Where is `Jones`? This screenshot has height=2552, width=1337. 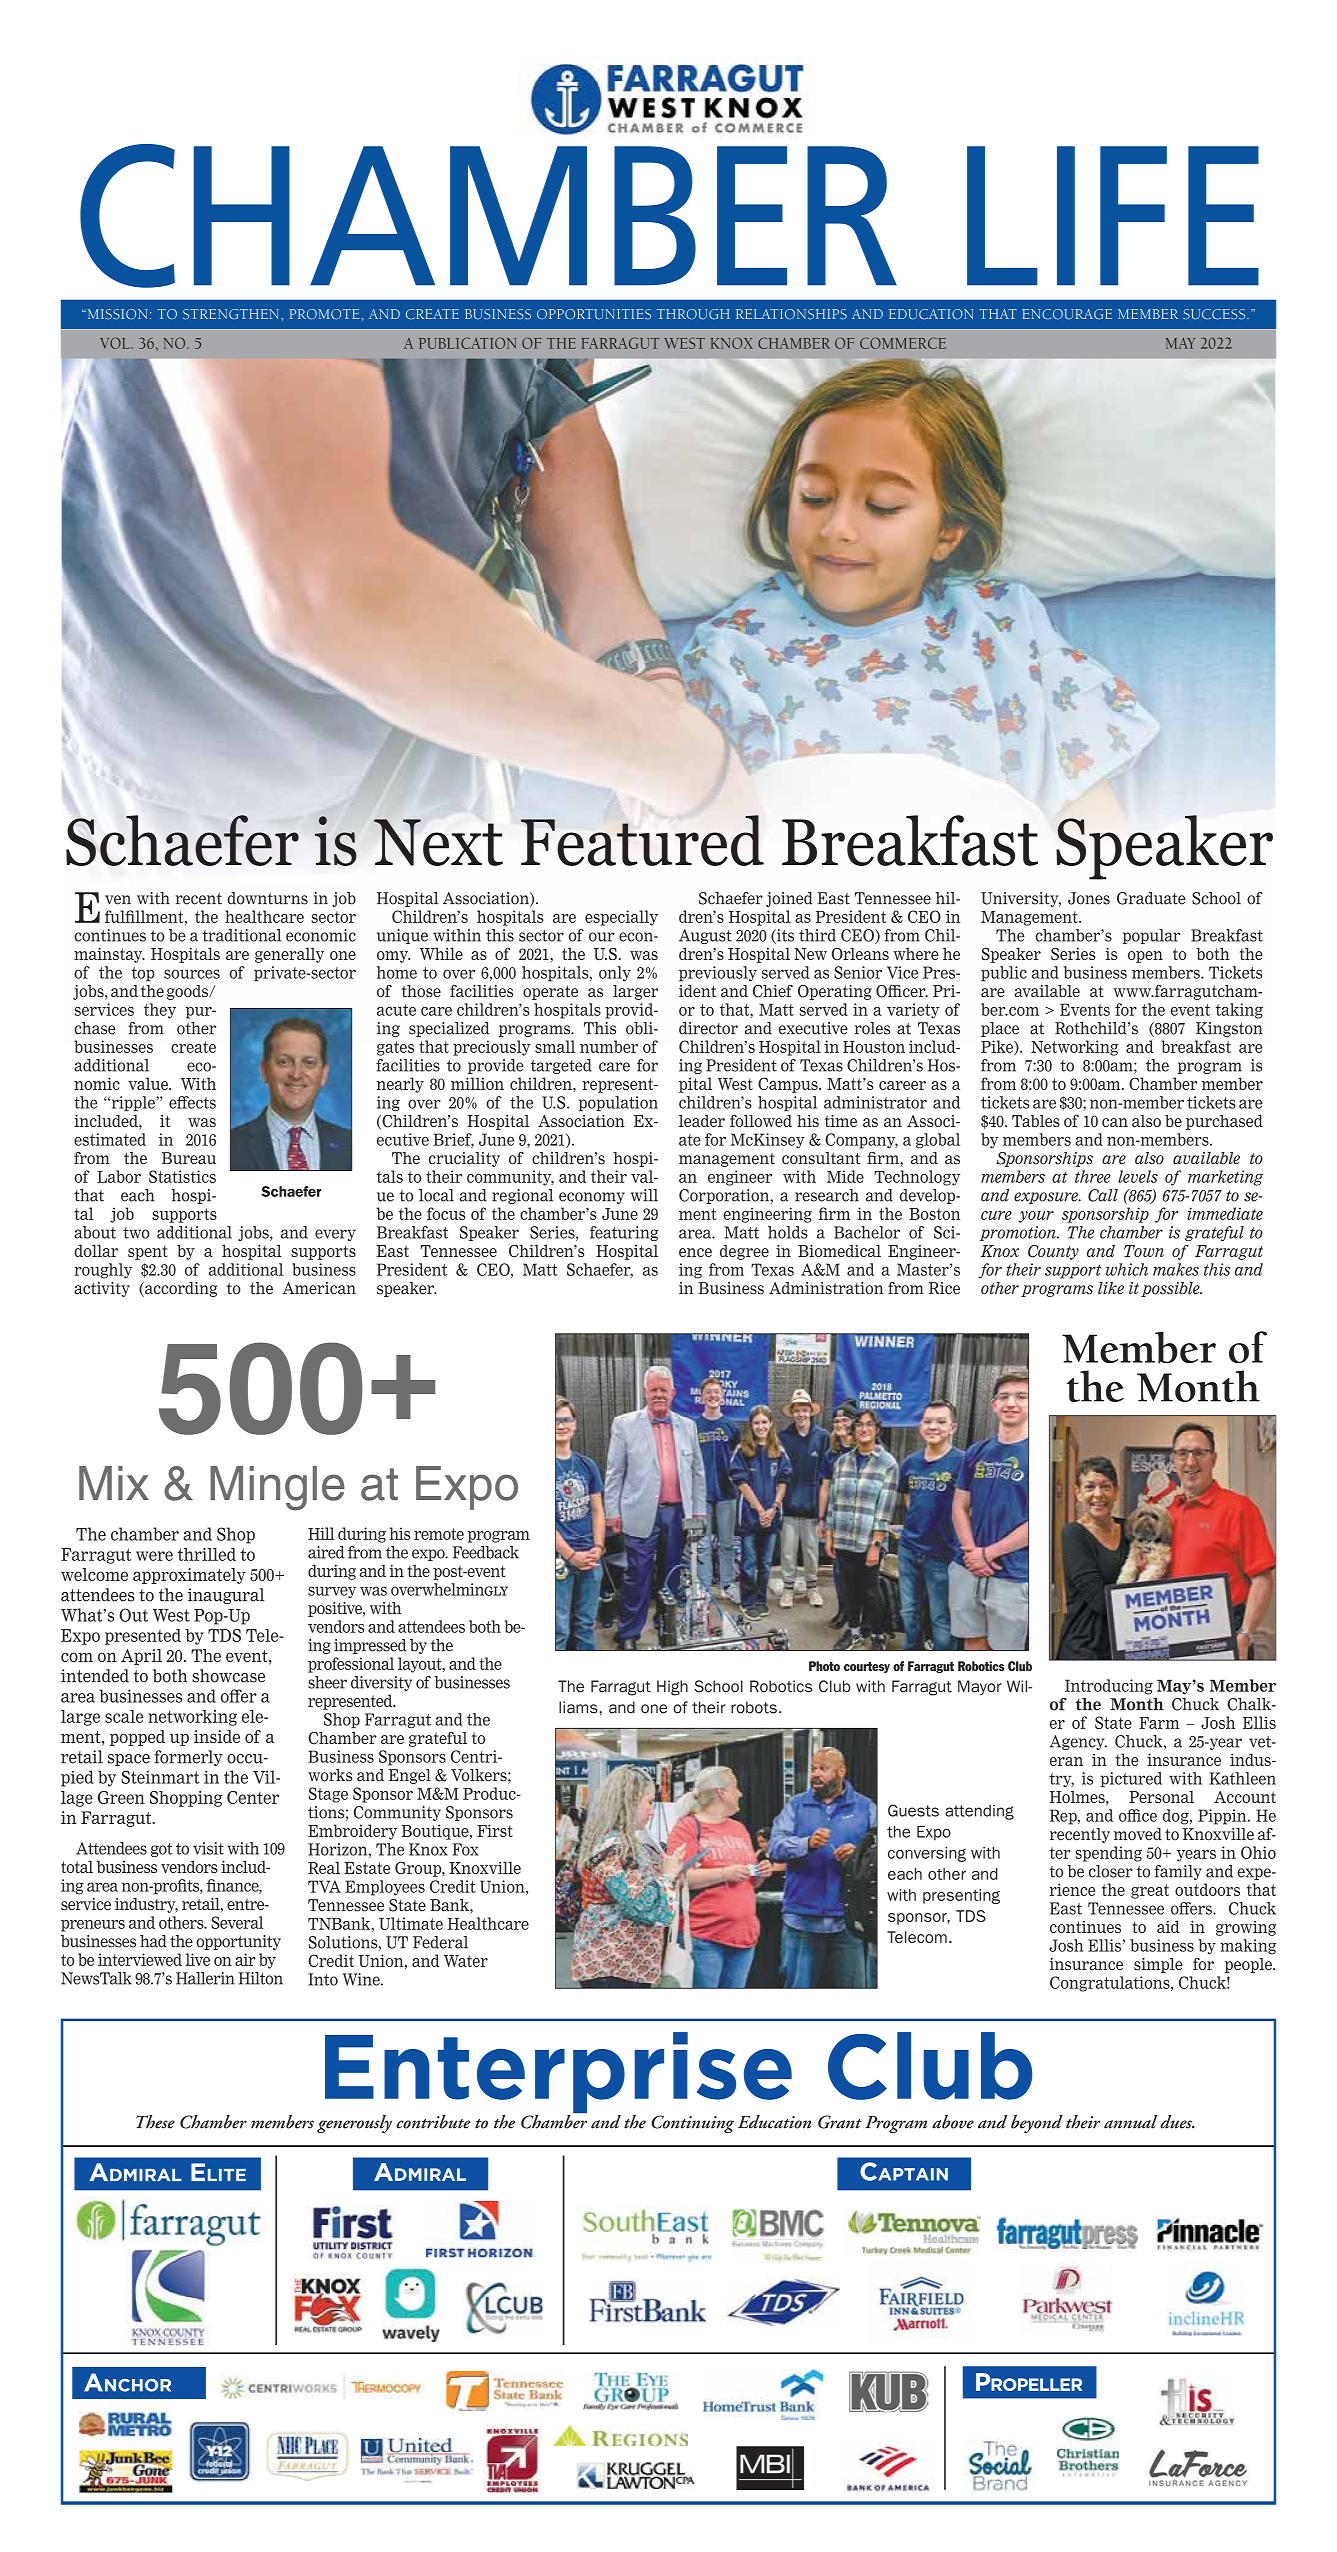 Jones is located at coordinates (1089, 898).
